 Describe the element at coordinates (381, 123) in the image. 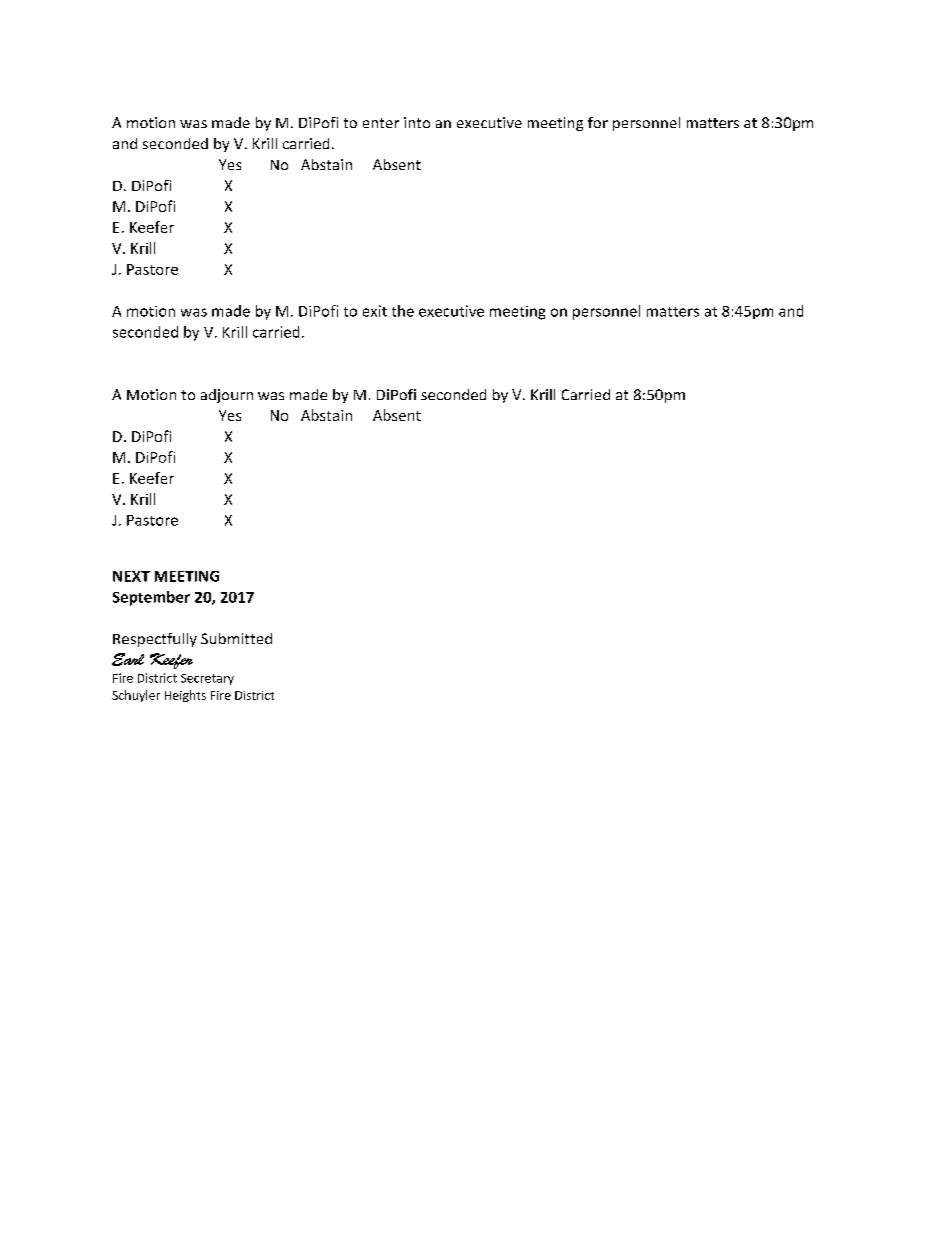

I see `enter` at that location.
